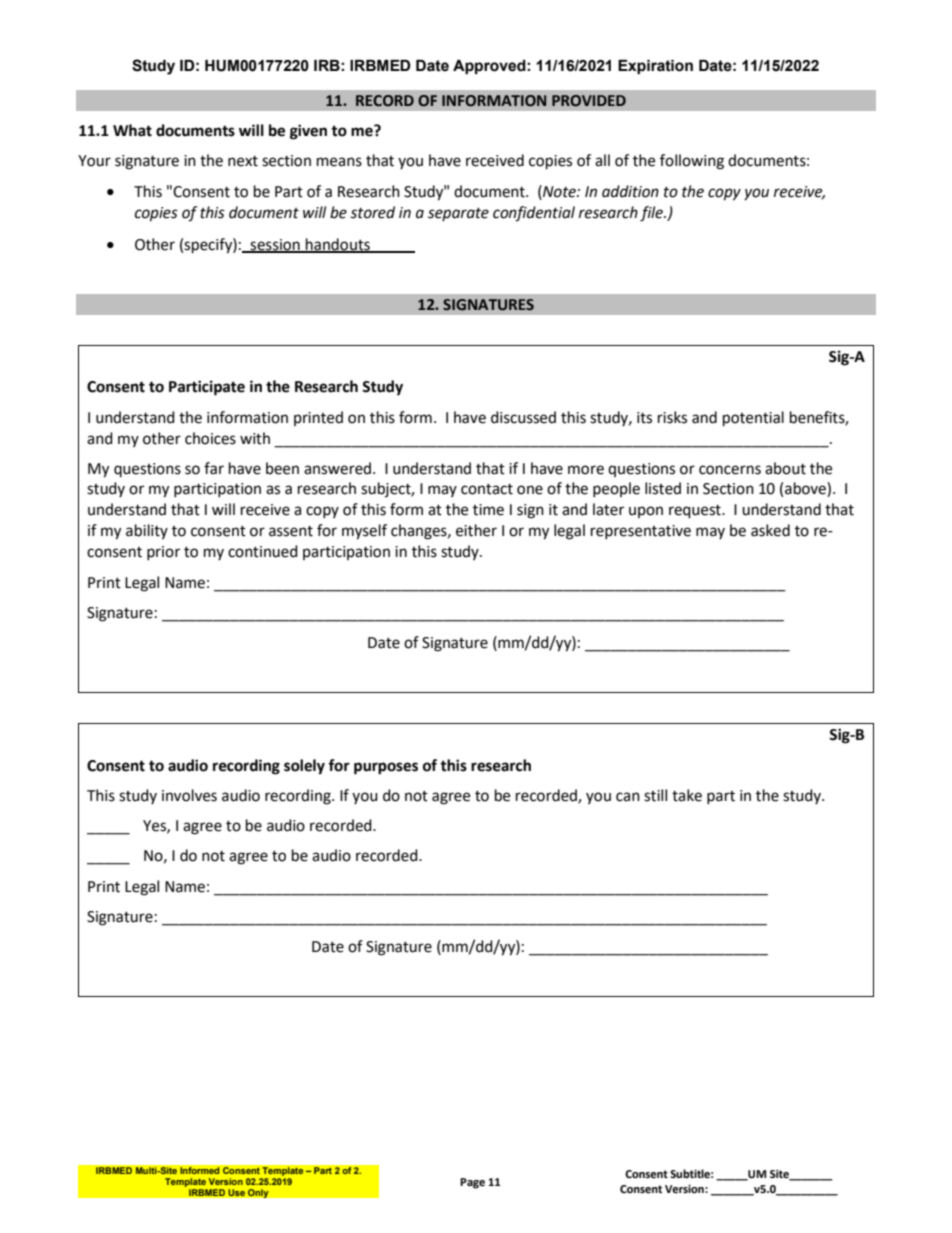 The height and width of the image is (1233, 952). What do you see at coordinates (210, 438) in the image?
I see `choices` at bounding box center [210, 438].
